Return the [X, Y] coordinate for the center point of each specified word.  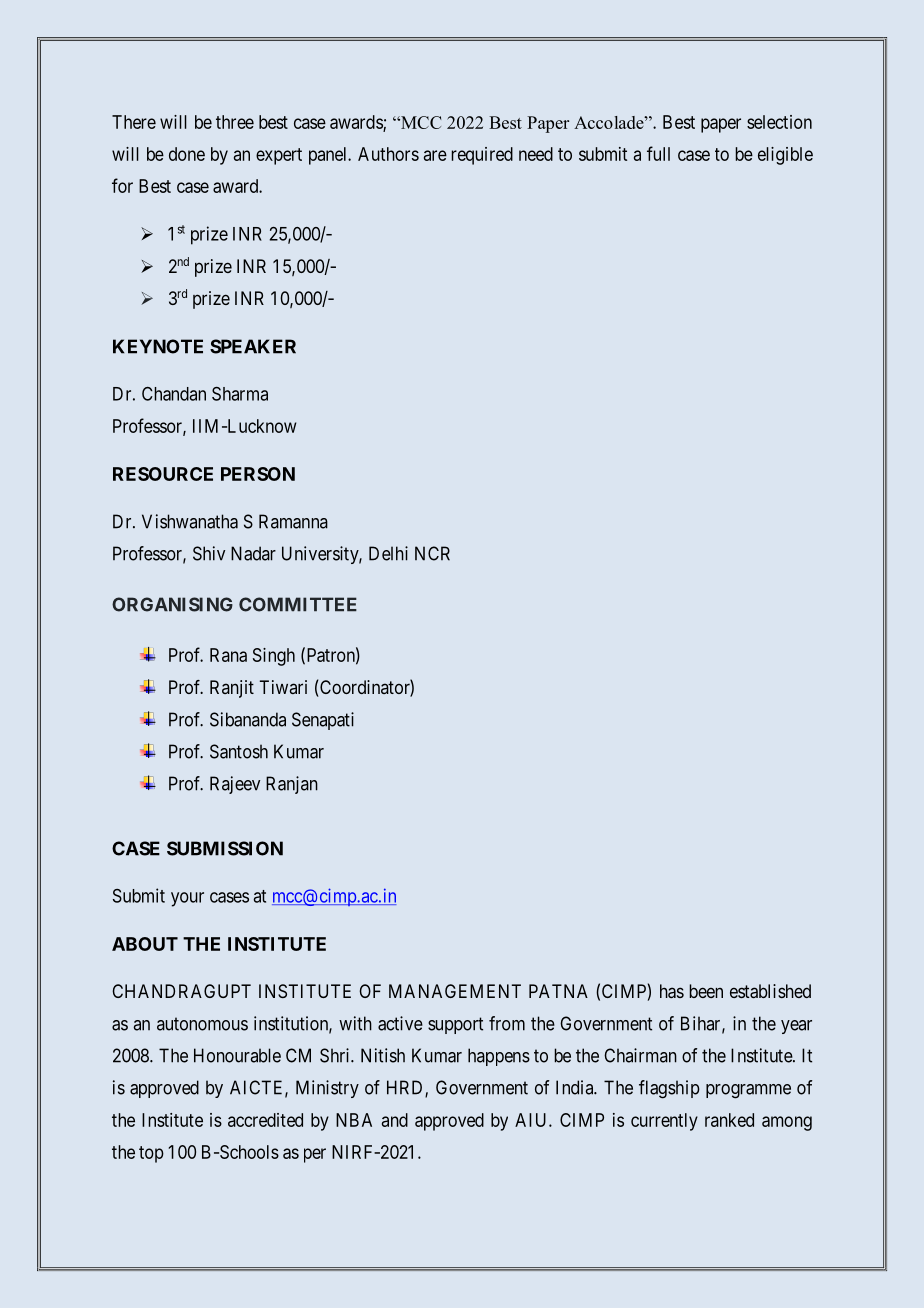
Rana [228, 655]
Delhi [388, 553]
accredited [265, 1120]
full [658, 153]
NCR [432, 553]
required [482, 156]
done [187, 154]
